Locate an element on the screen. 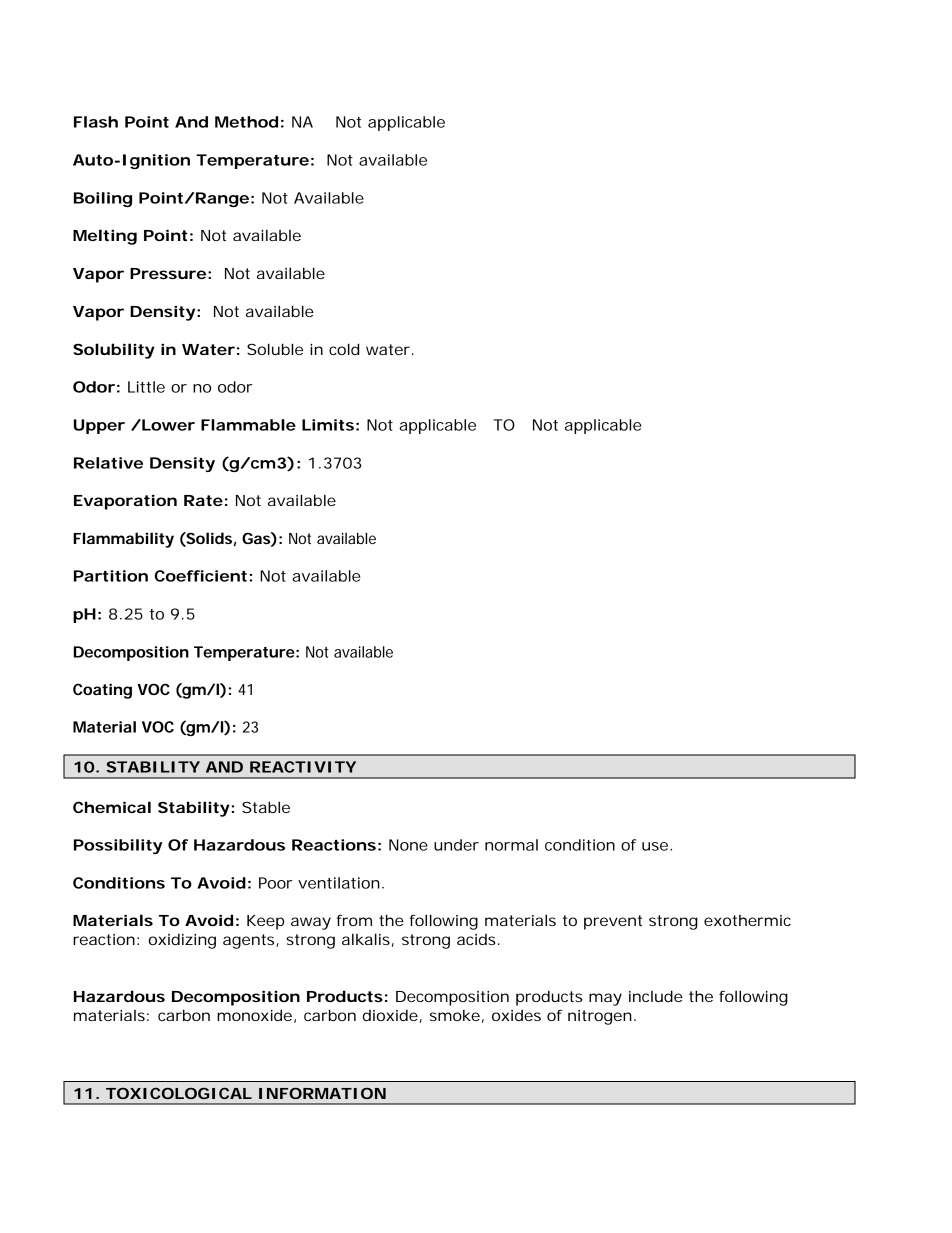 The image size is (952, 1233). None is located at coordinates (408, 845).
